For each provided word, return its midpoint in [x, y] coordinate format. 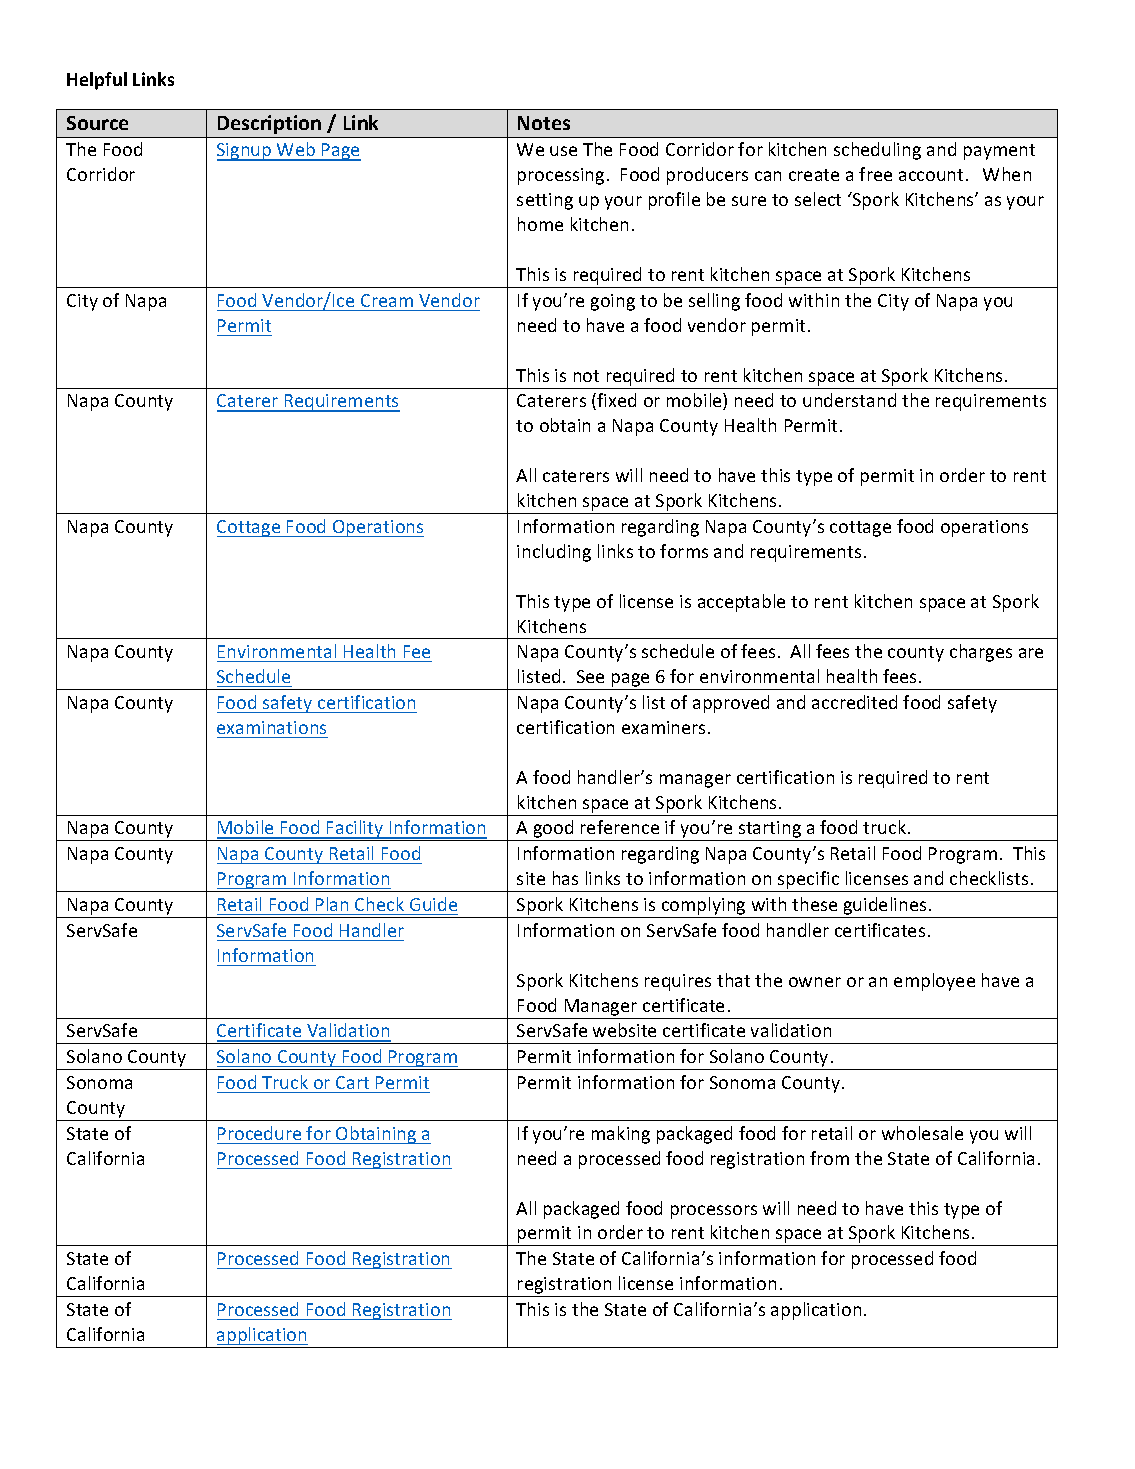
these [814, 904]
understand [849, 400]
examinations [271, 727]
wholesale [922, 1133]
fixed [616, 400]
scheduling [877, 151]
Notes [544, 123]
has [565, 878]
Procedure [259, 1133]
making [621, 1135]
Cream [387, 300]
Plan [332, 904]
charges [981, 653]
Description [269, 124]
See [590, 676]
